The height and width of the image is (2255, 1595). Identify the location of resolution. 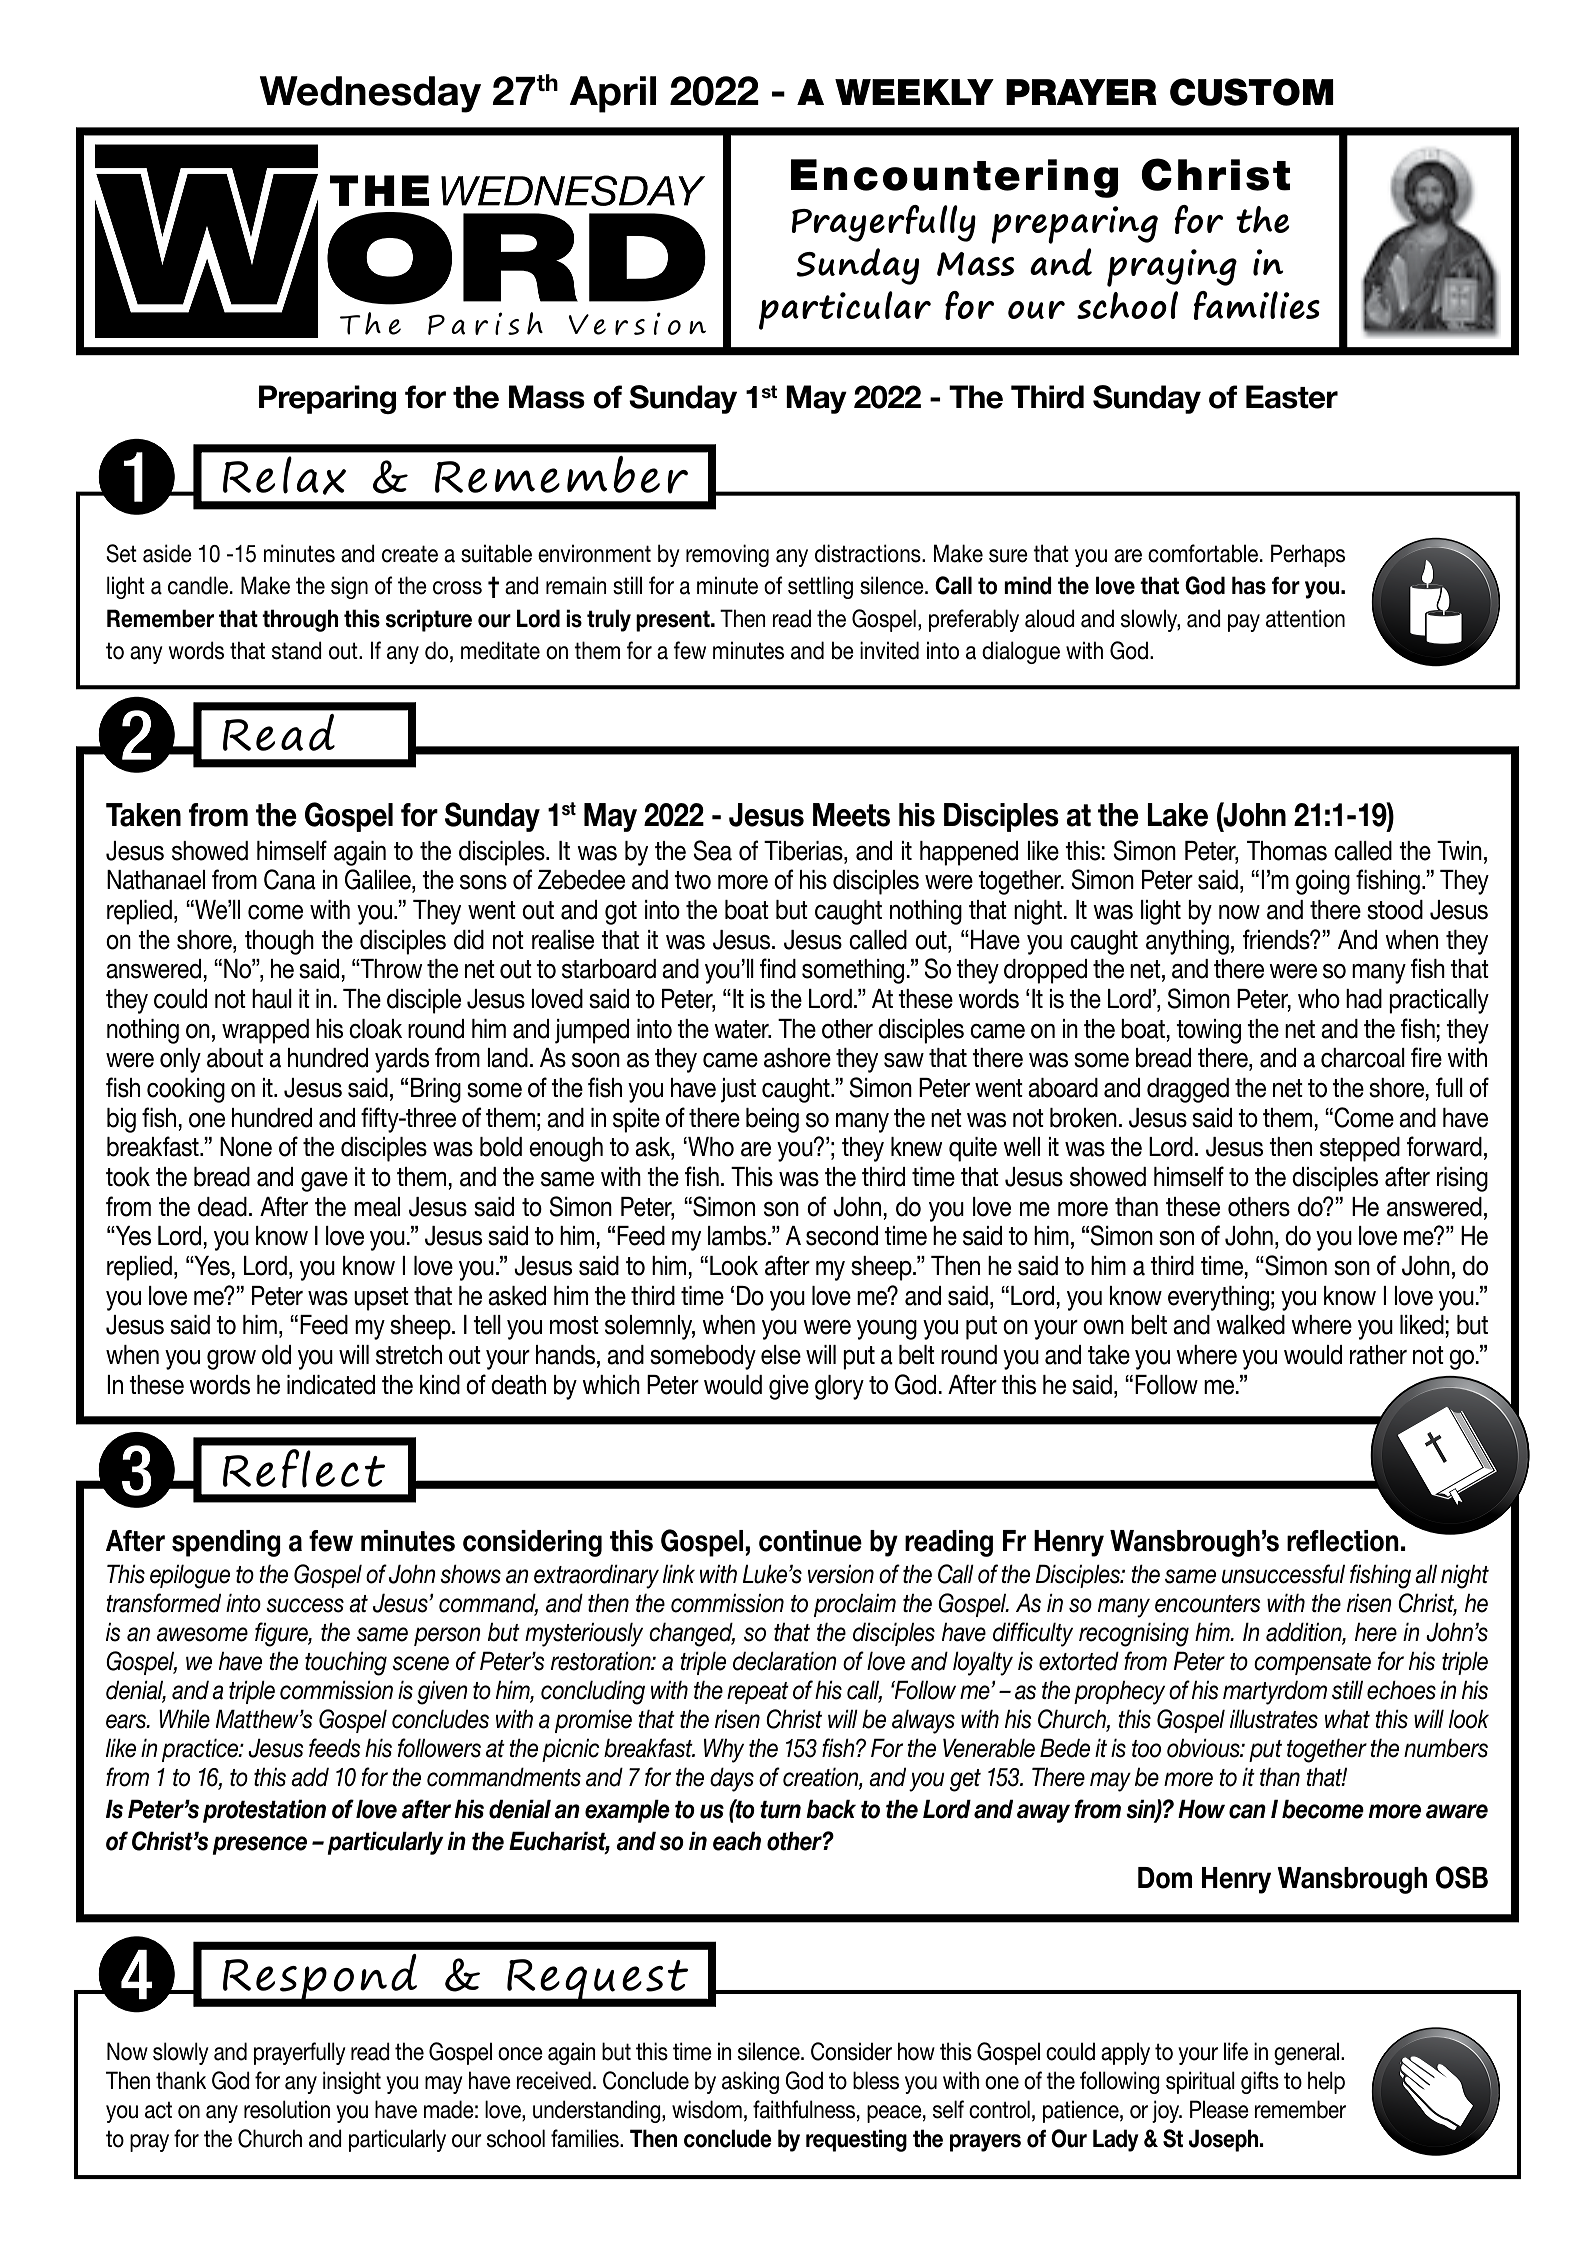
(287, 2109).
